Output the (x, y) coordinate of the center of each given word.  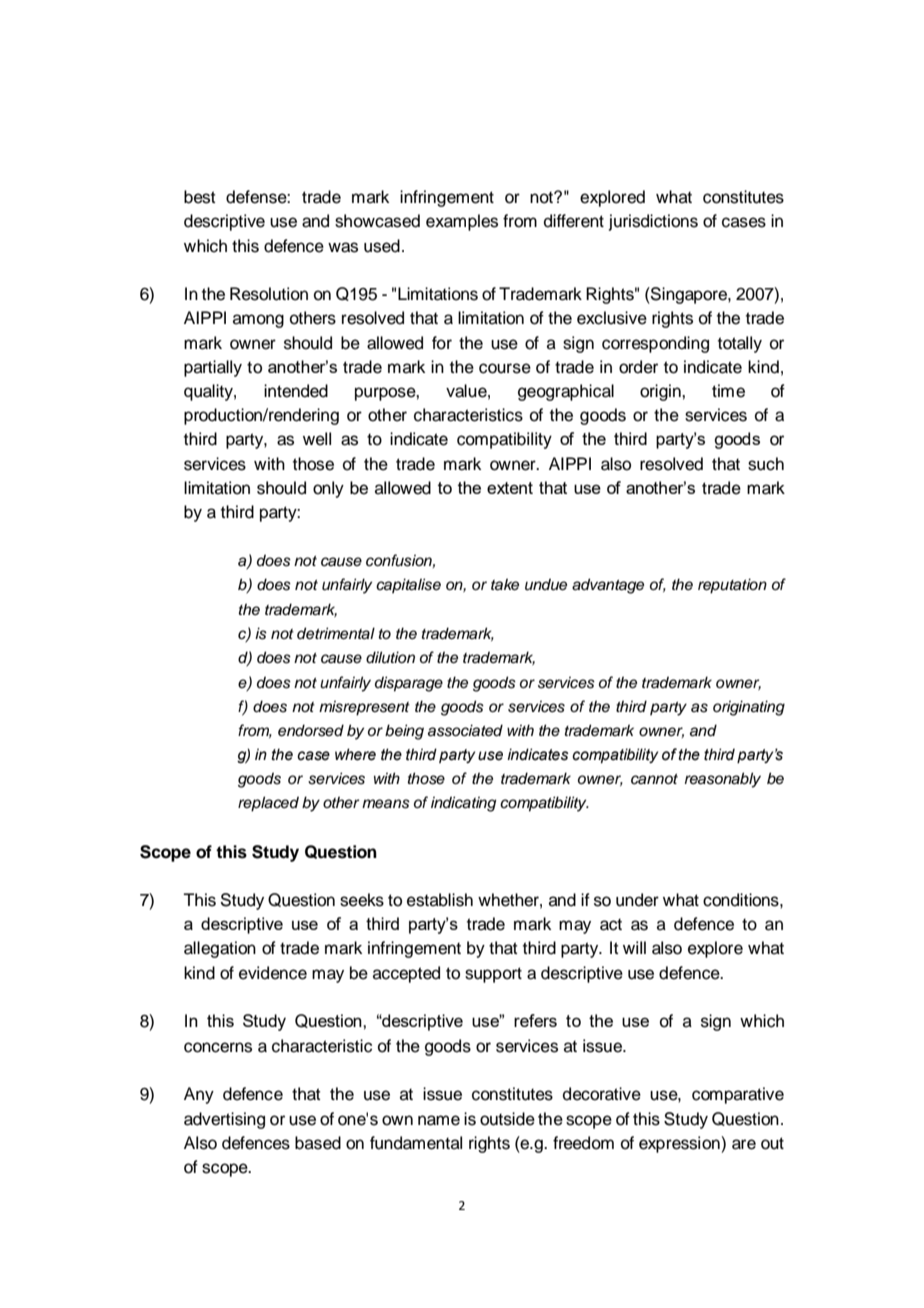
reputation (732, 586)
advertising (224, 1120)
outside (507, 1119)
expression (680, 1144)
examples (462, 222)
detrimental (336, 633)
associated (465, 730)
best (199, 197)
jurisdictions (653, 222)
